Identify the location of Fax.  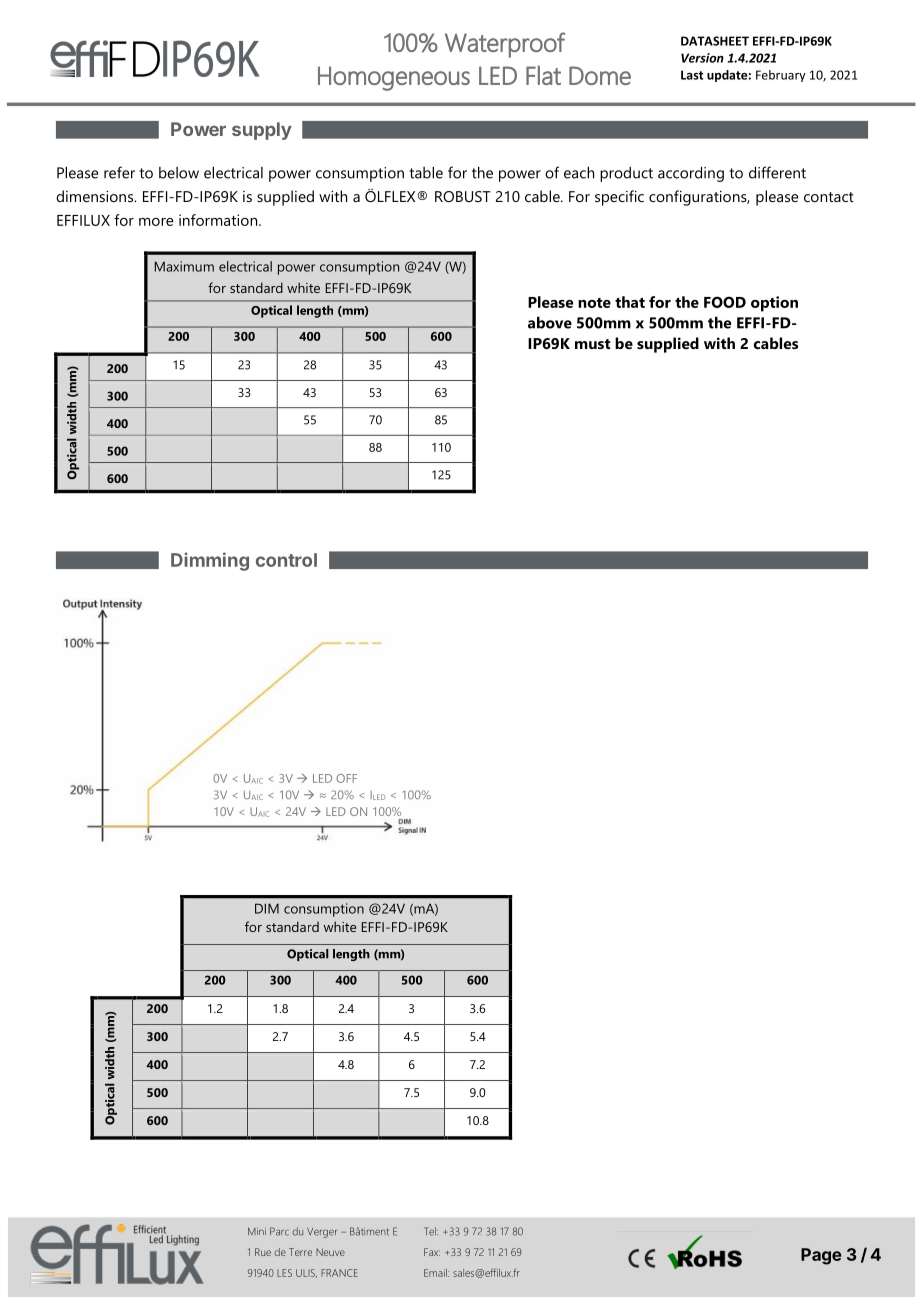
(432, 1252).
